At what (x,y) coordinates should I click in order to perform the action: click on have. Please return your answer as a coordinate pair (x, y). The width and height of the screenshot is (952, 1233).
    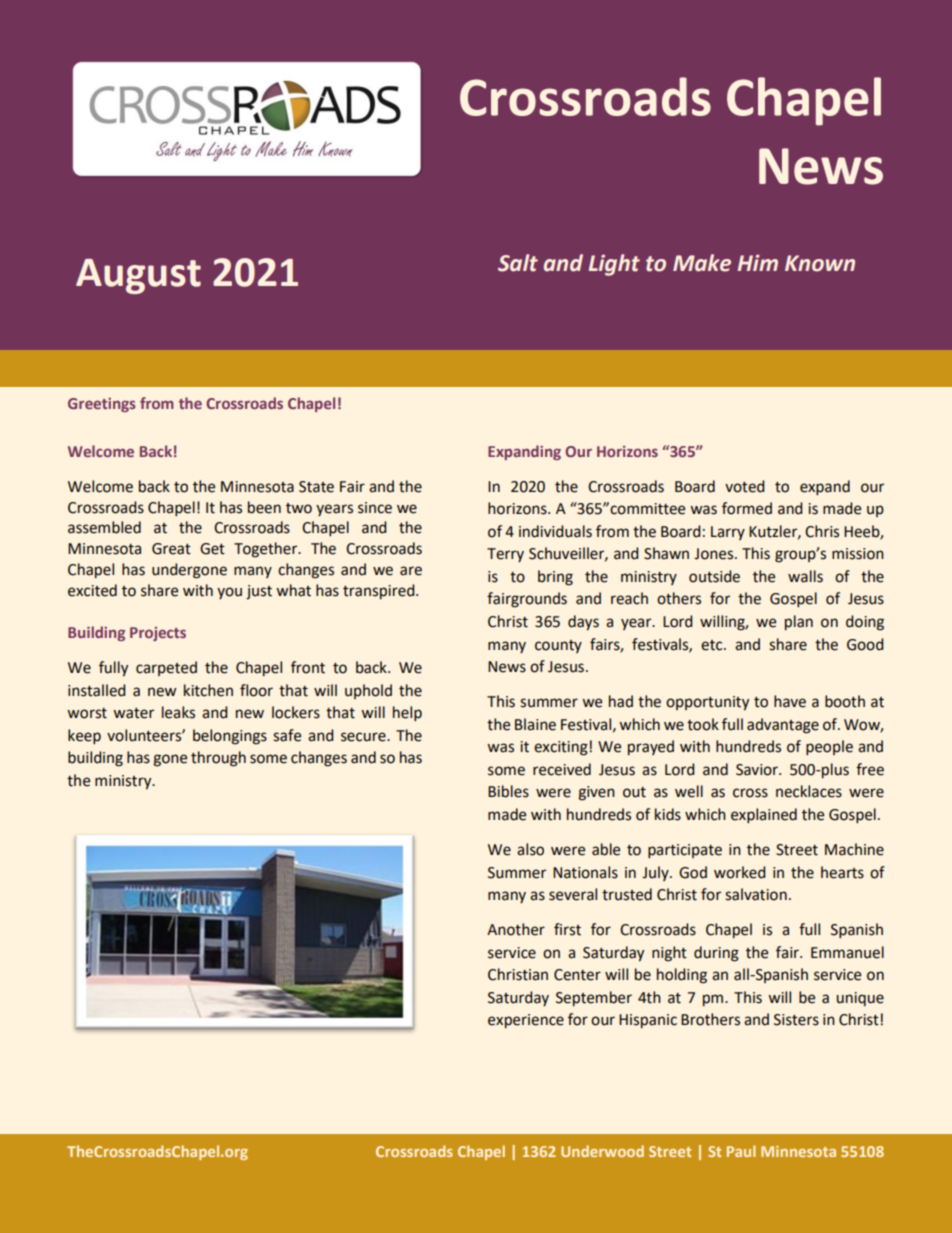
    Looking at the image, I should click on (790, 701).
